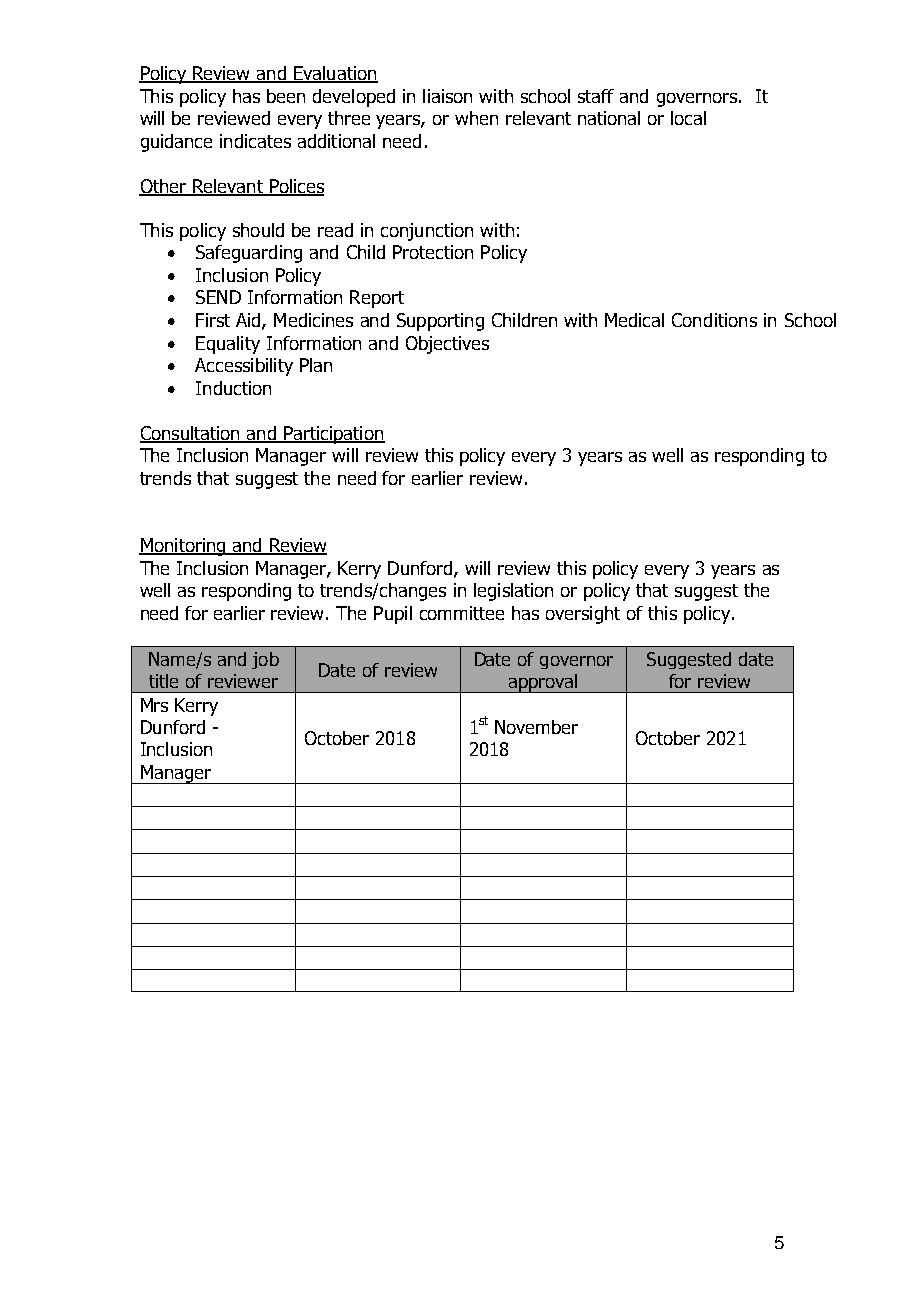 This screenshot has width=924, height=1308. Describe the element at coordinates (333, 435) in the screenshot. I see `Participation` at that location.
